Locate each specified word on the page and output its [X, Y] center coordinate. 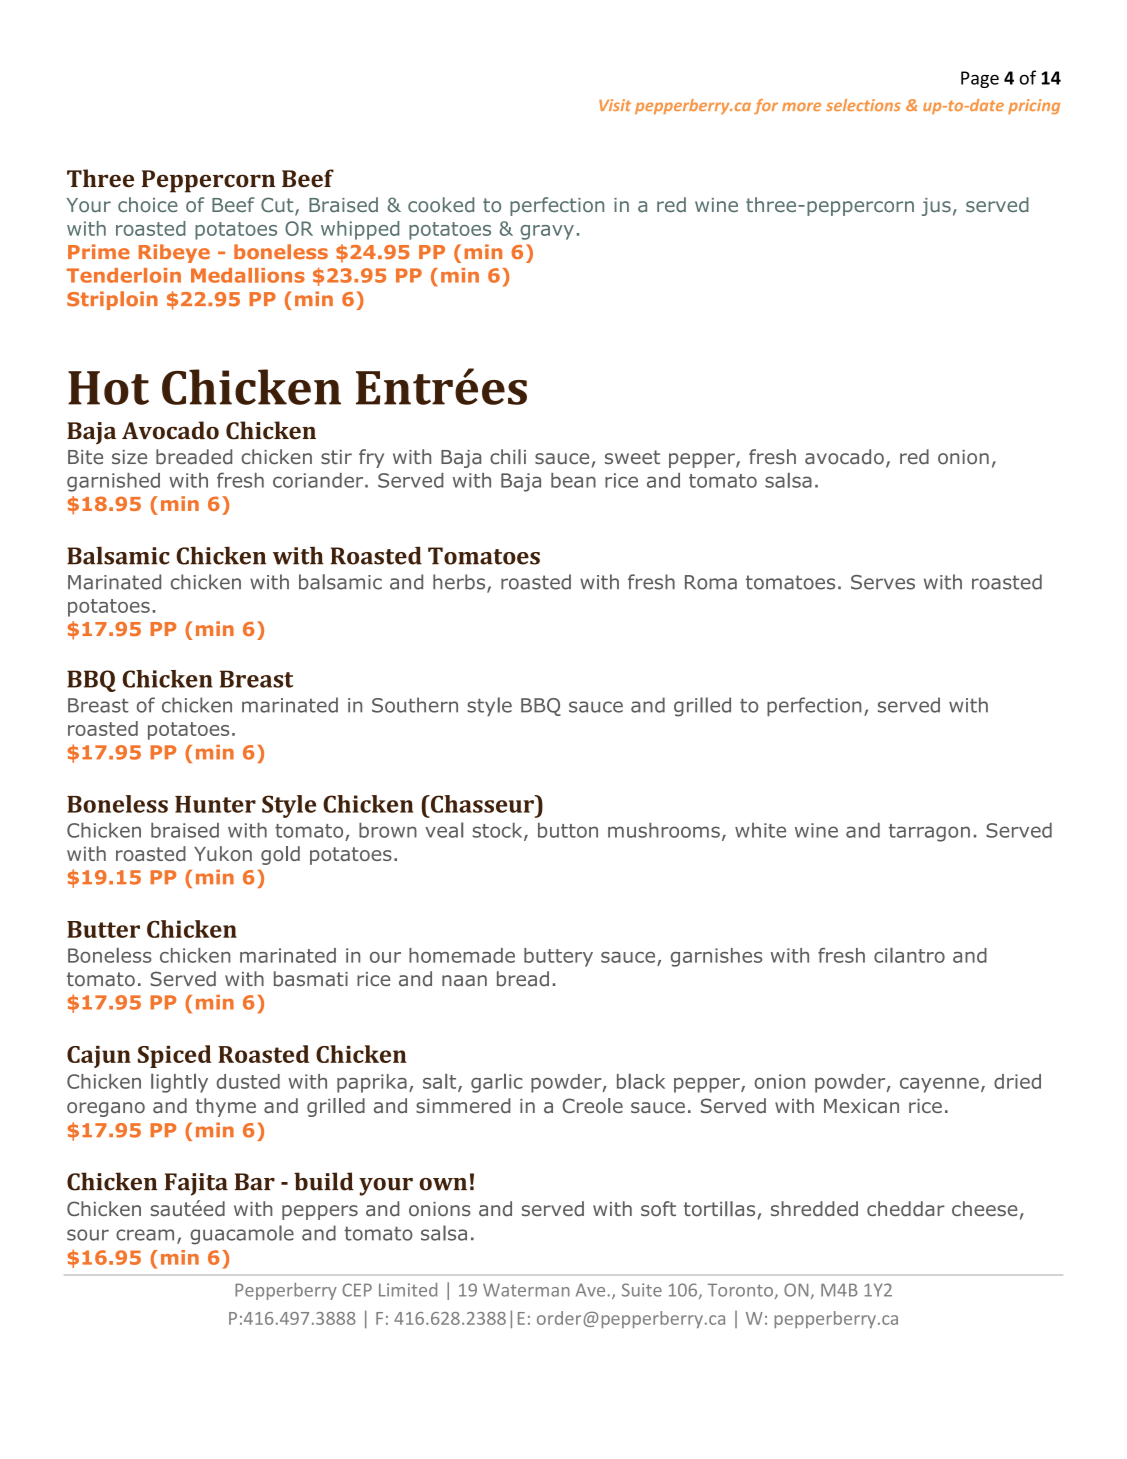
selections [863, 105]
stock [499, 831]
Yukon [223, 853]
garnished [113, 482]
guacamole [242, 1235]
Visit [615, 105]
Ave [590, 1290]
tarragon [929, 833]
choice [148, 205]
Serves [883, 582]
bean [573, 480]
